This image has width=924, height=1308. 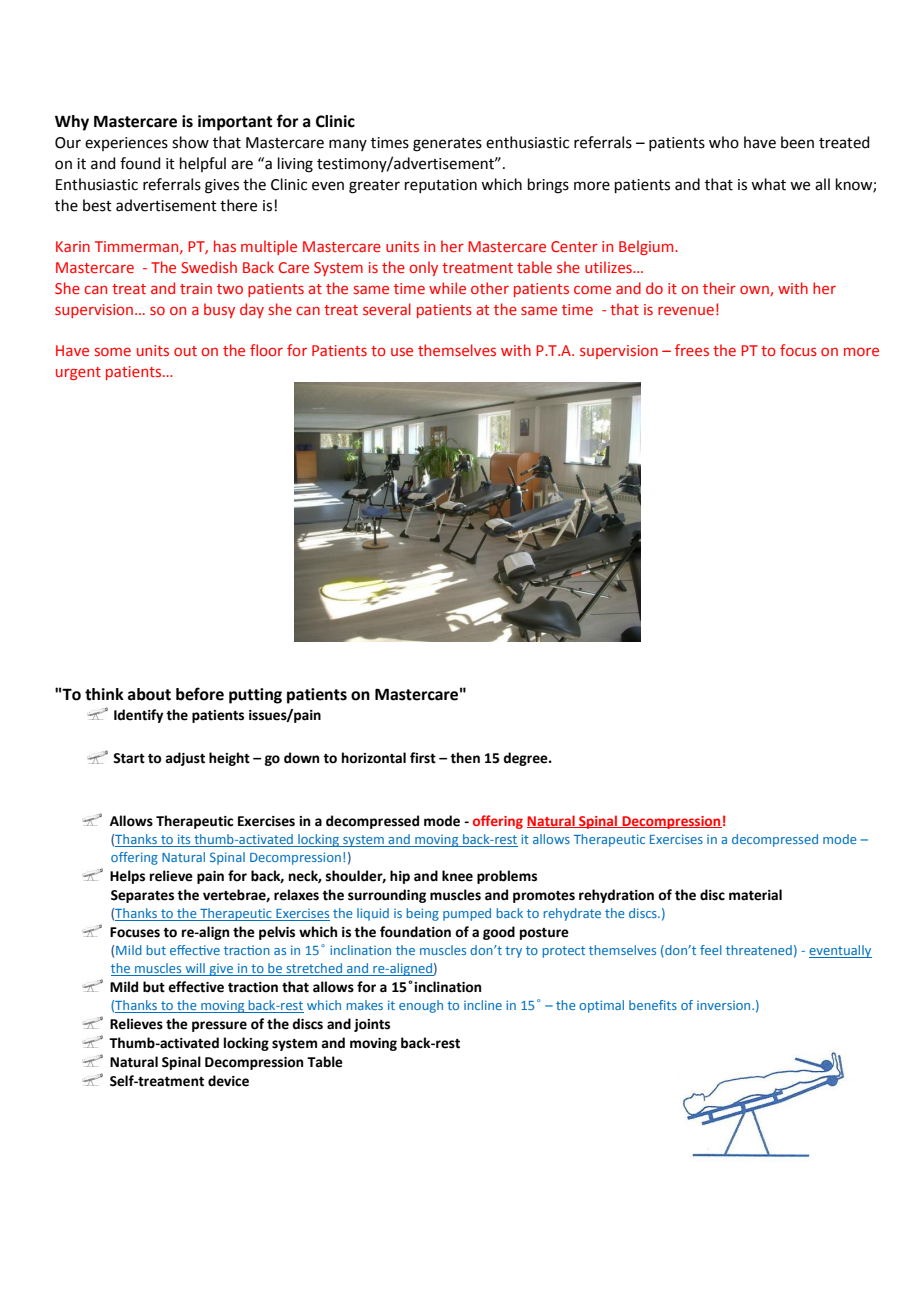 I want to click on enough, so click(x=421, y=1006).
